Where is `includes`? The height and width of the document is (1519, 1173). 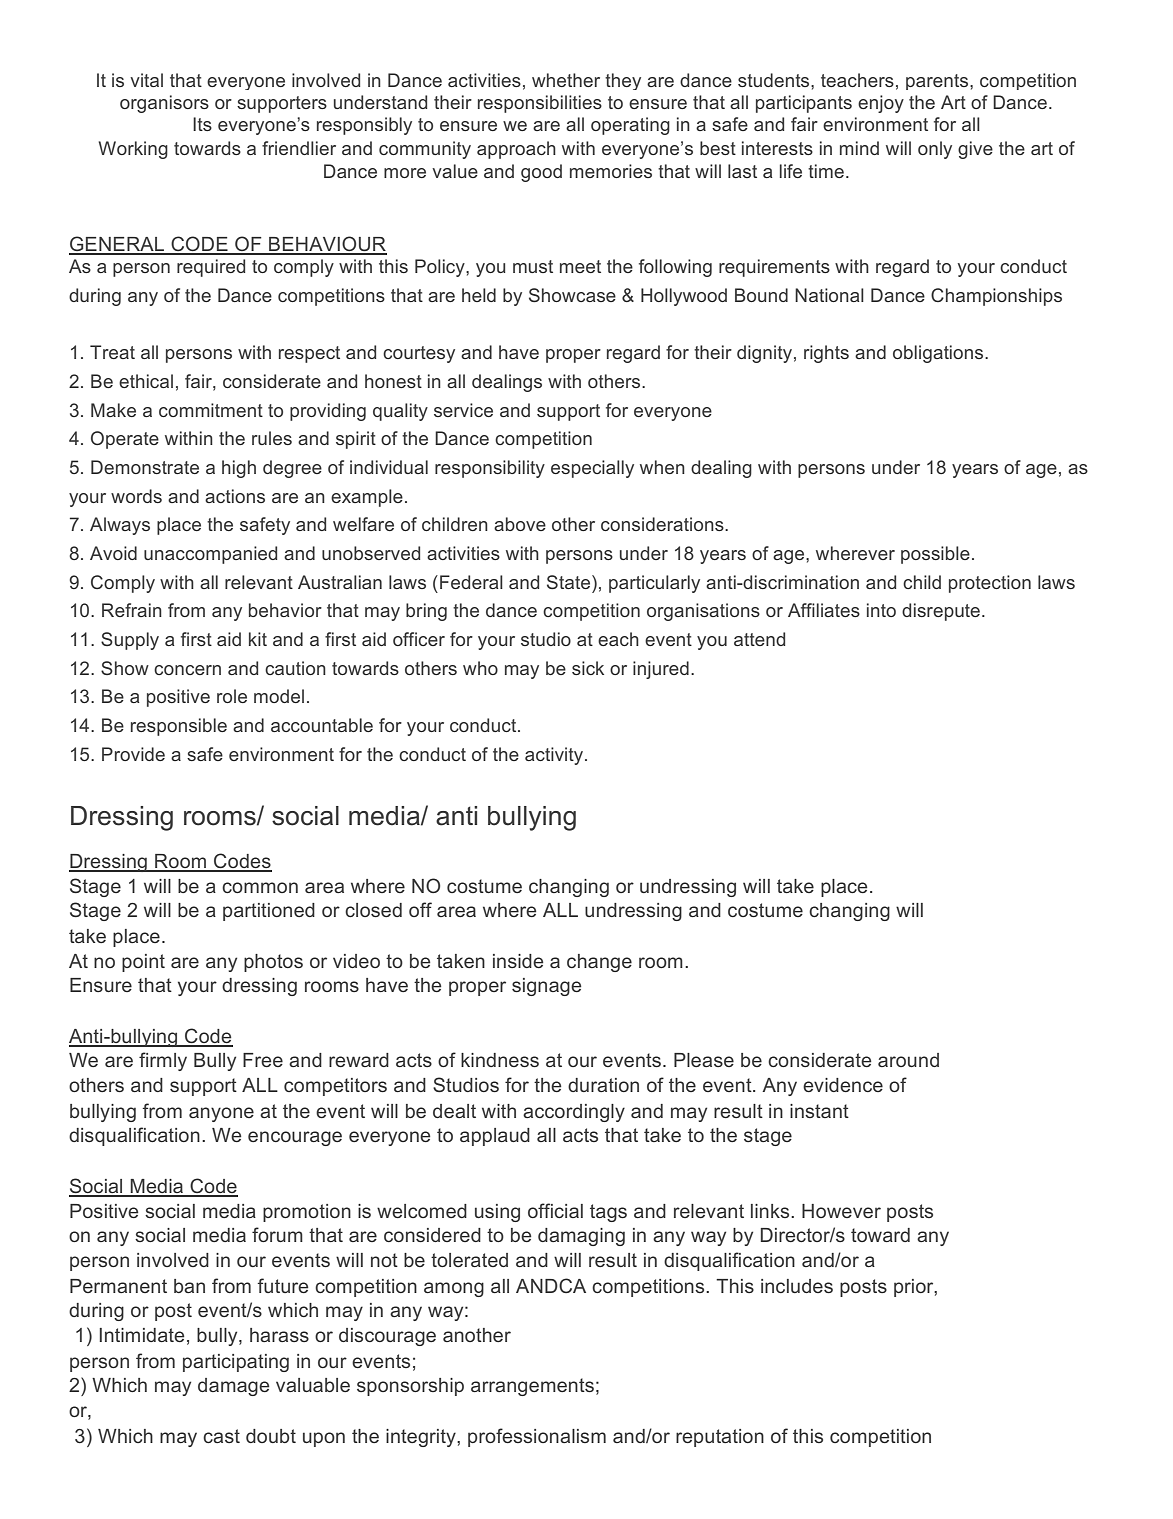
includes is located at coordinates (797, 1286).
